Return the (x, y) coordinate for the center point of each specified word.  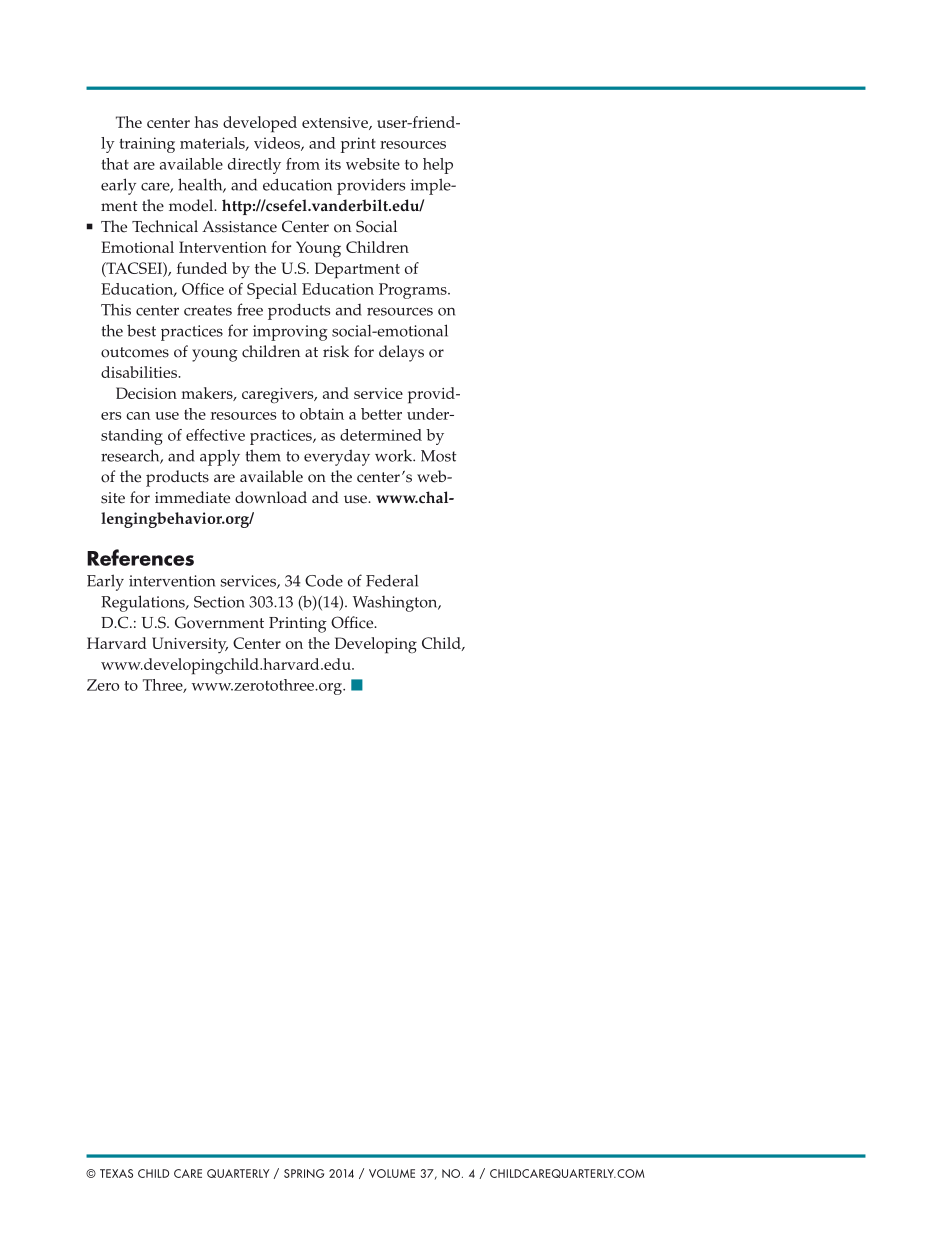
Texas (116, 1173)
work (395, 455)
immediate (192, 497)
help (438, 166)
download (271, 497)
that (115, 164)
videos (278, 144)
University (190, 645)
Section (219, 602)
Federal (392, 580)
